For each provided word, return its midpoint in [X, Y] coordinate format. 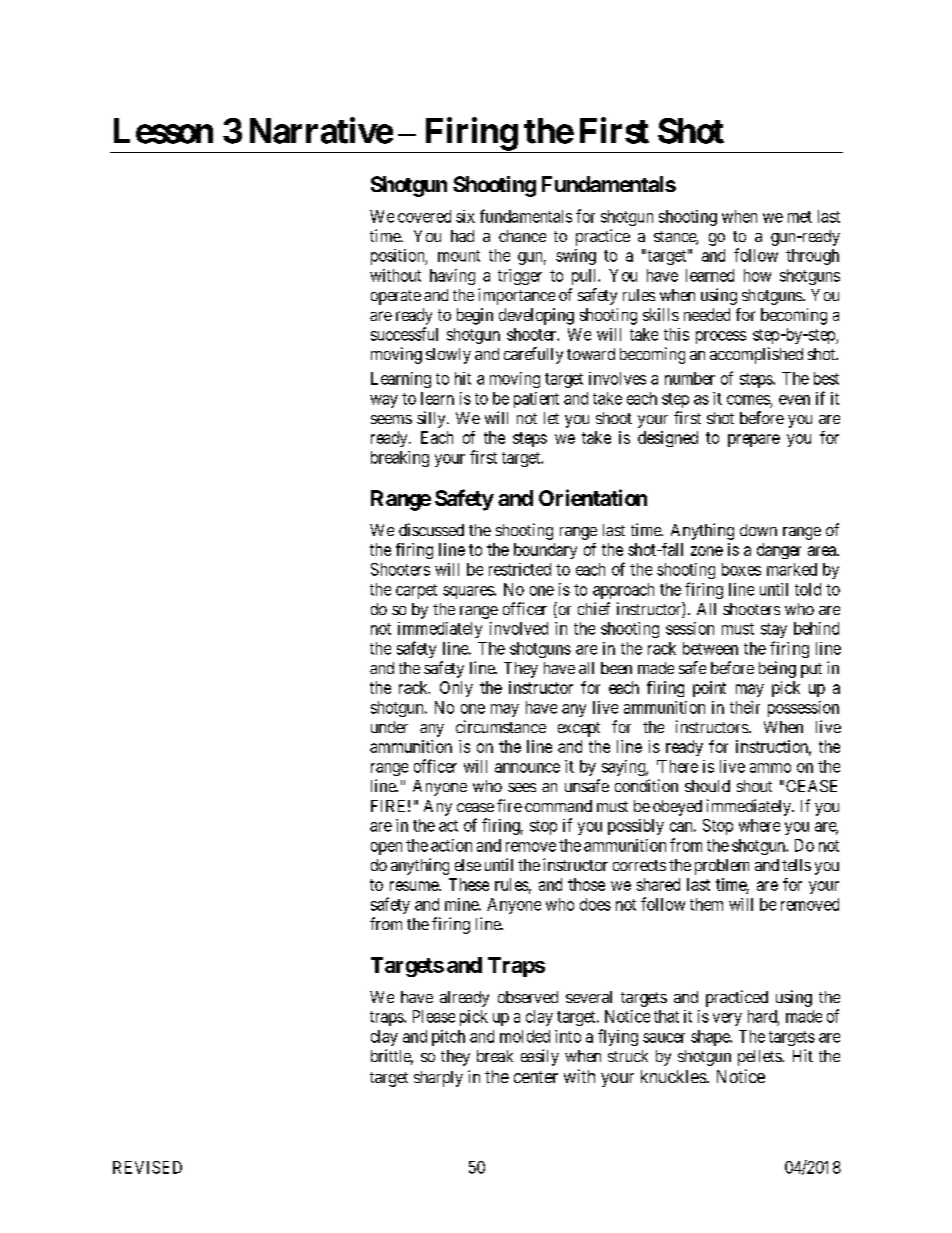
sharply [438, 1079]
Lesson [163, 131]
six [465, 216]
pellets [760, 1058]
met [800, 217]
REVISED [147, 1167]
